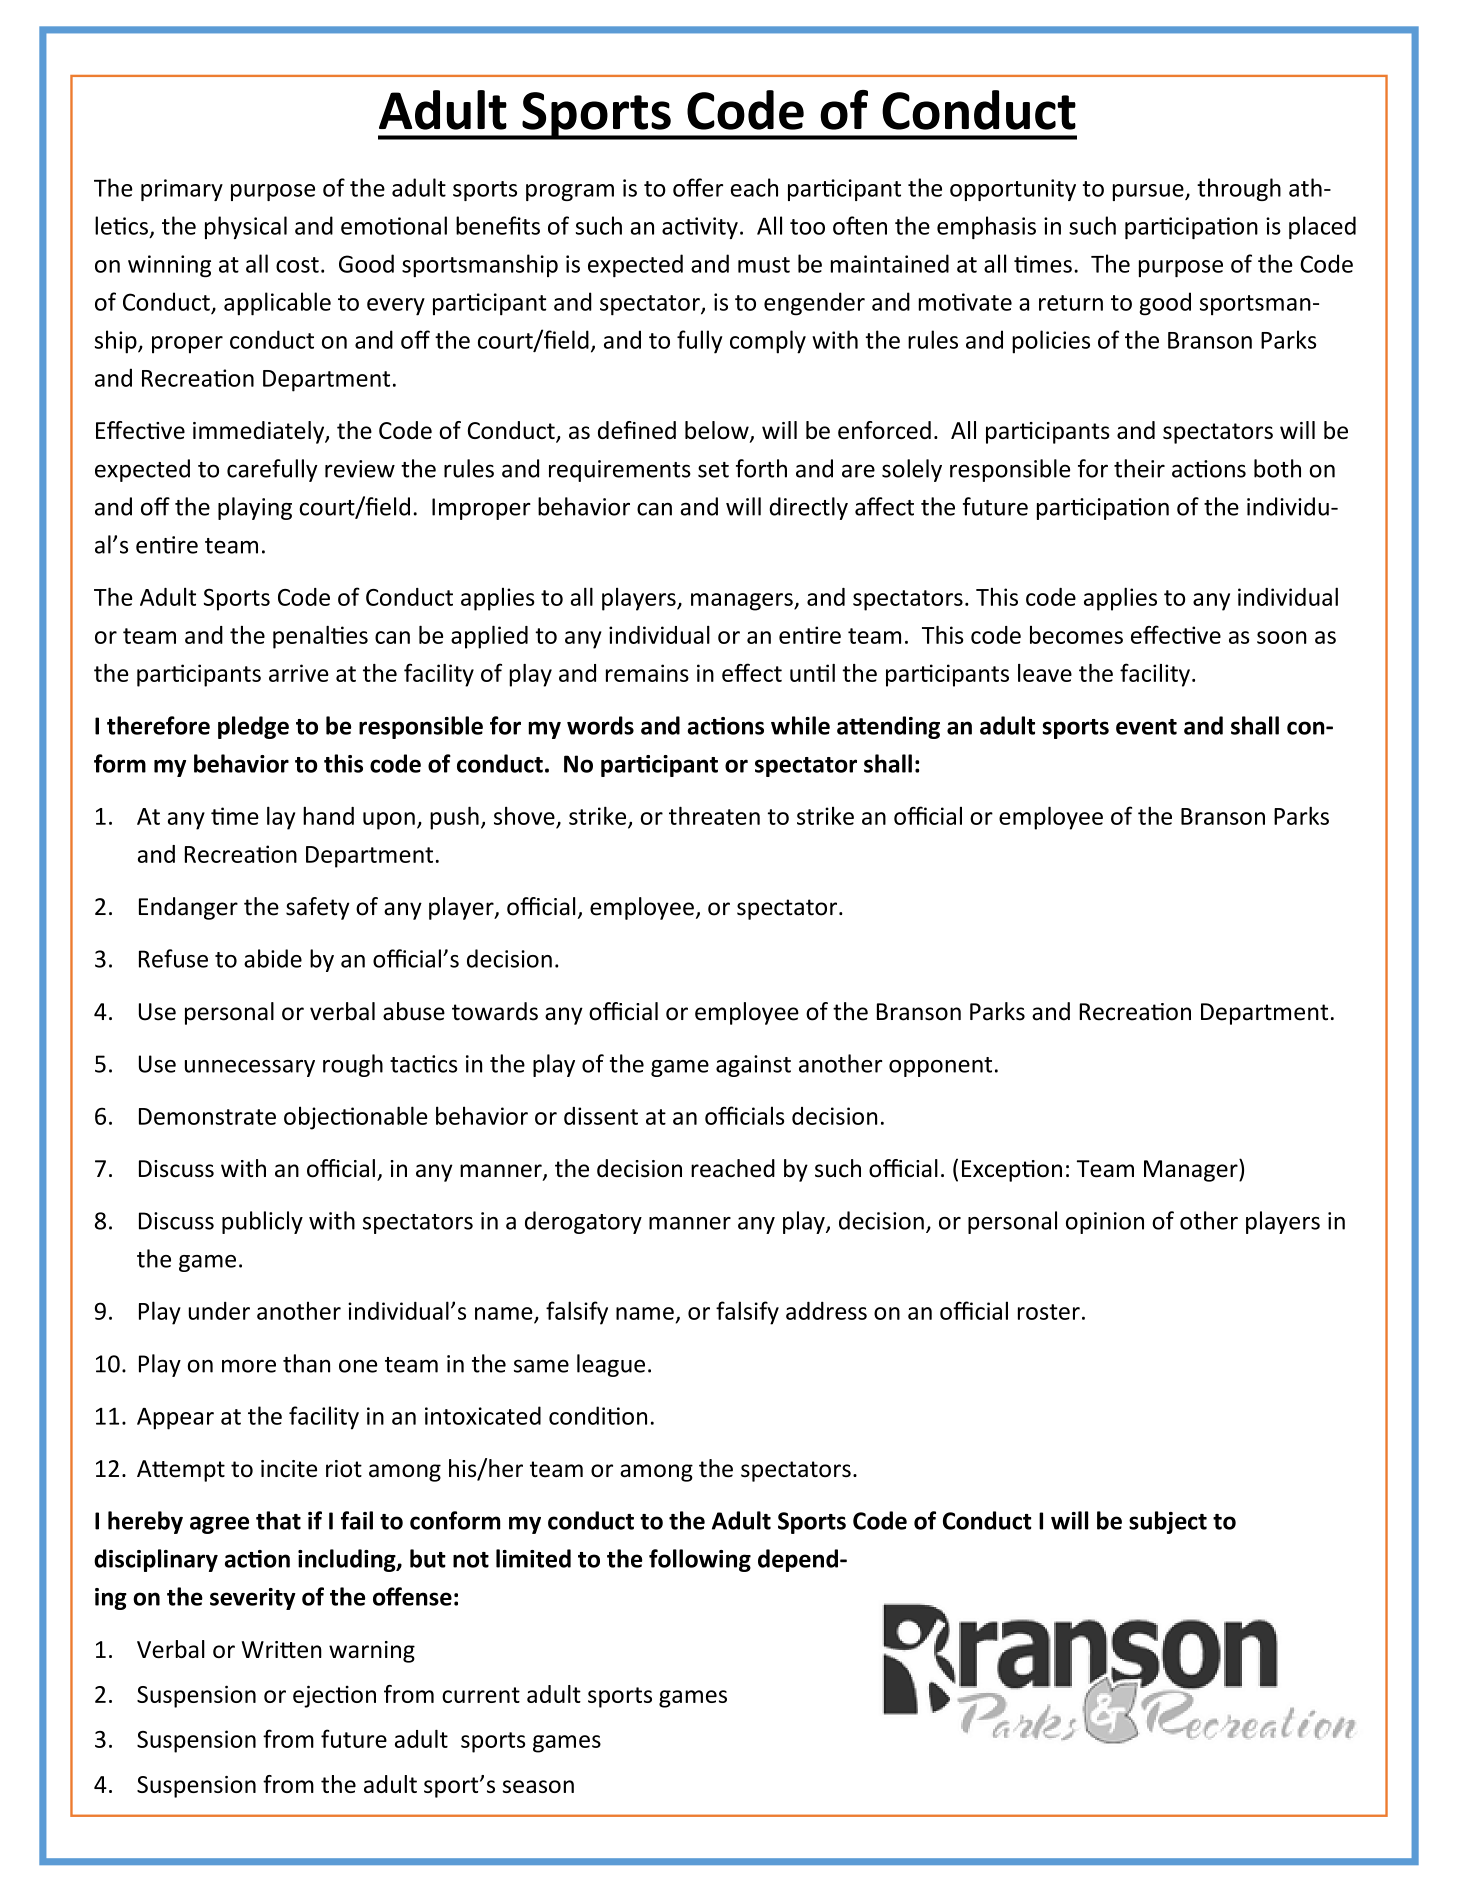 The image size is (1458, 1887). What do you see at coordinates (320, 637) in the screenshot?
I see `penalties` at bounding box center [320, 637].
